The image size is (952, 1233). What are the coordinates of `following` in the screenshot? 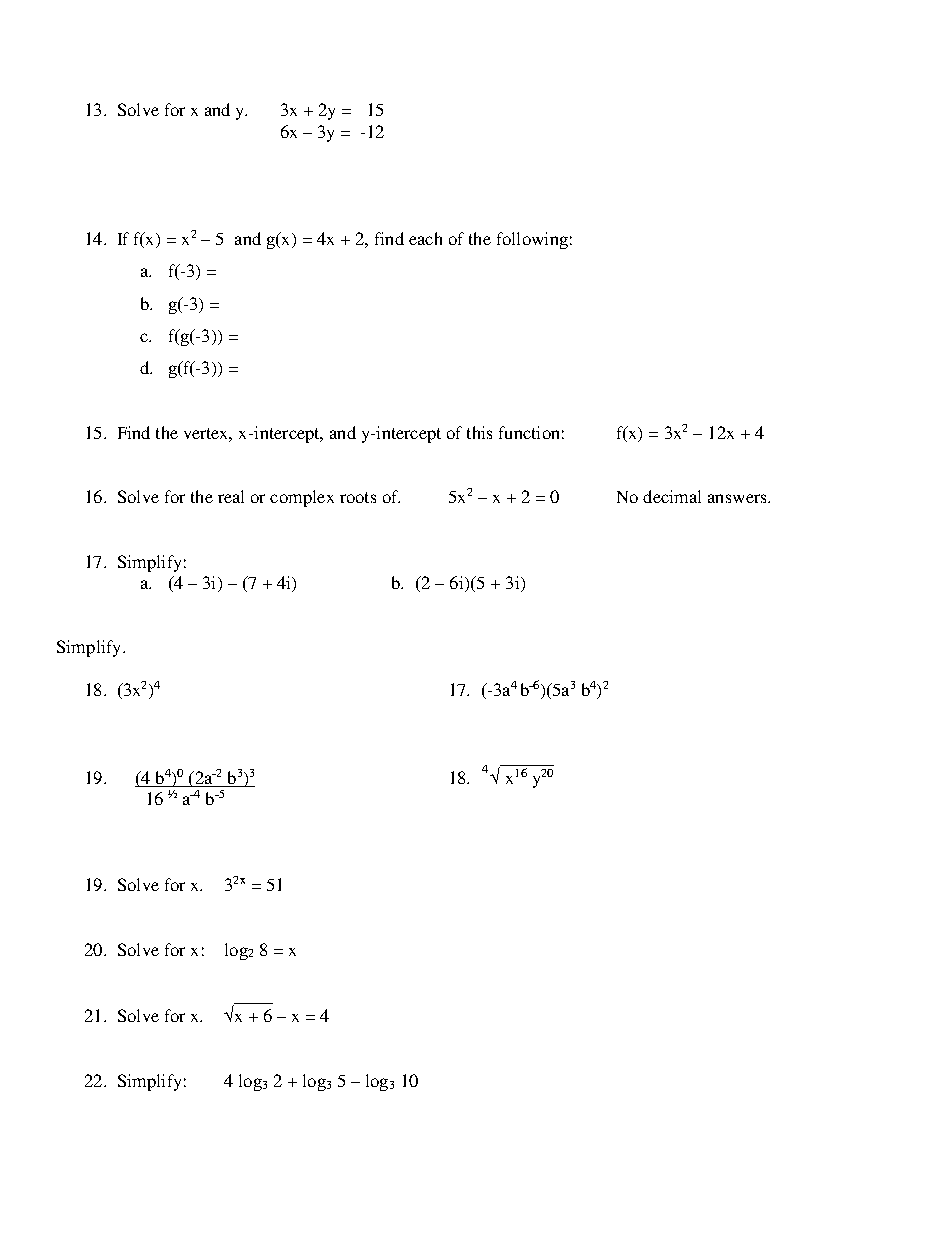 It's located at (532, 240).
